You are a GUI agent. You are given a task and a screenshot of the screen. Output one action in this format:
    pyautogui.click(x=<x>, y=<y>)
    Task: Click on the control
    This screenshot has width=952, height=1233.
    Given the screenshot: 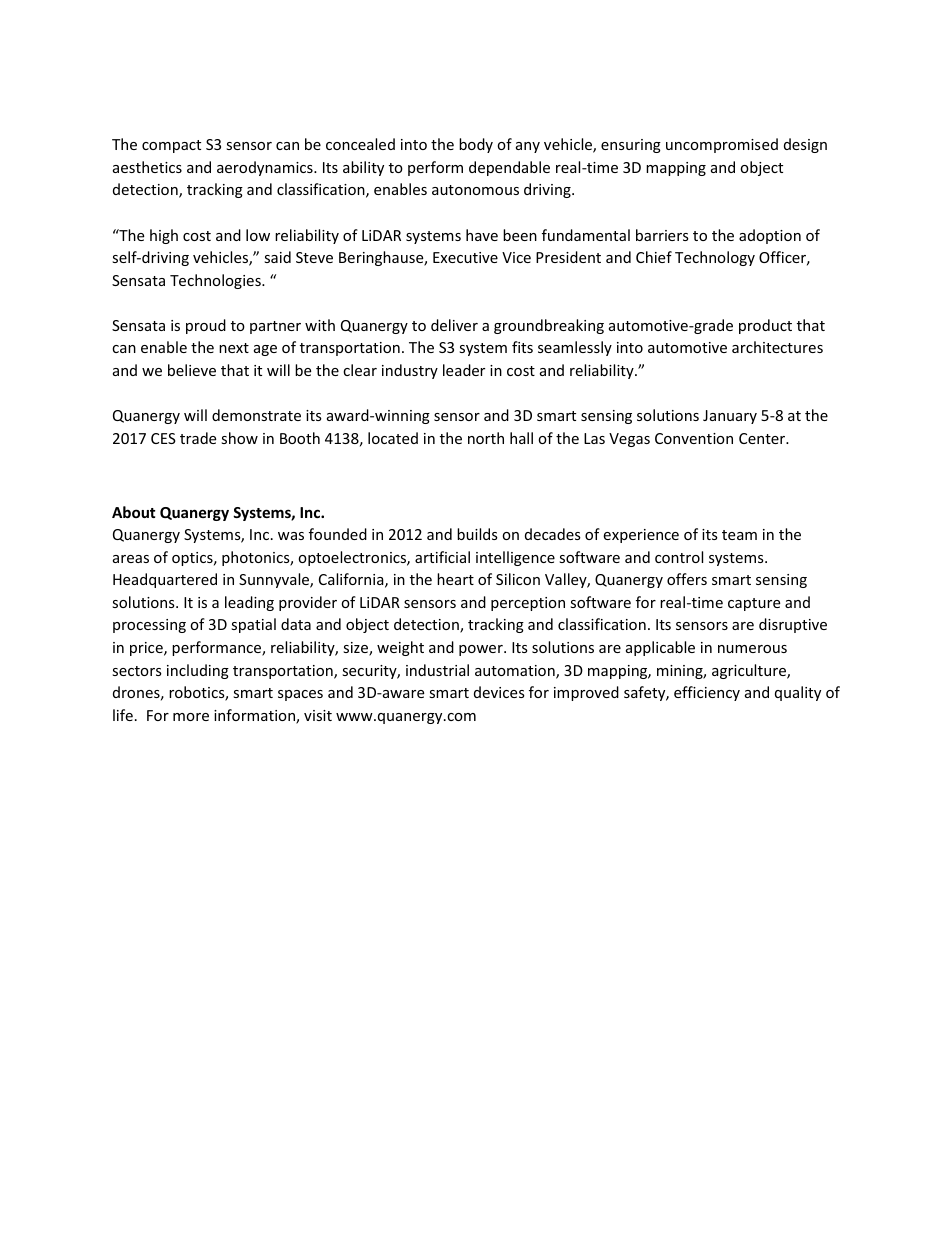 What is the action you would take?
    pyautogui.click(x=679, y=557)
